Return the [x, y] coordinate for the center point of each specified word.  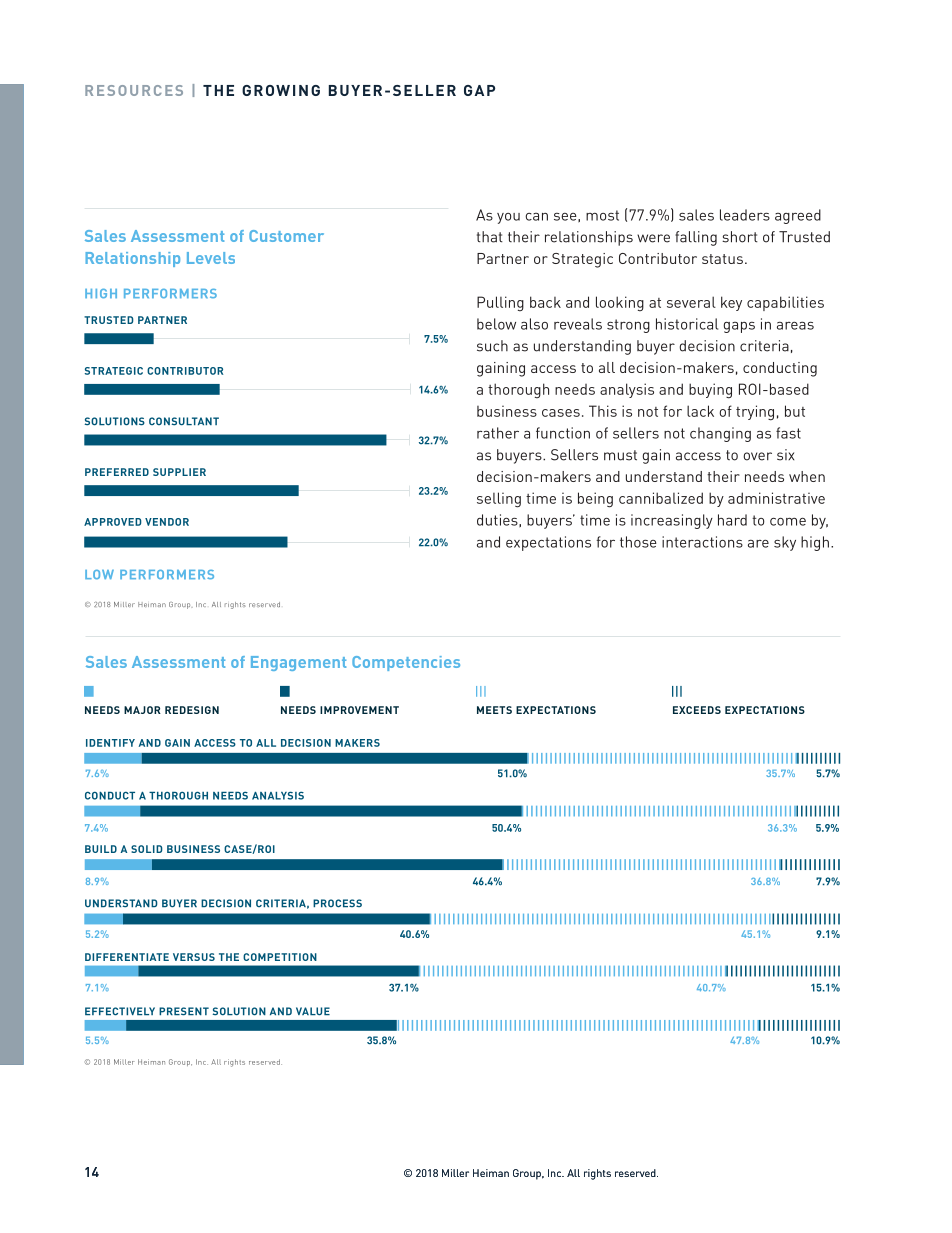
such [492, 346]
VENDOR [167, 522]
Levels [211, 258]
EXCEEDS [697, 710]
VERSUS [194, 957]
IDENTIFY [110, 743]
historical [687, 324]
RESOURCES [134, 90]
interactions [702, 542]
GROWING [281, 90]
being [595, 500]
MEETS [494, 710]
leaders [745, 215]
